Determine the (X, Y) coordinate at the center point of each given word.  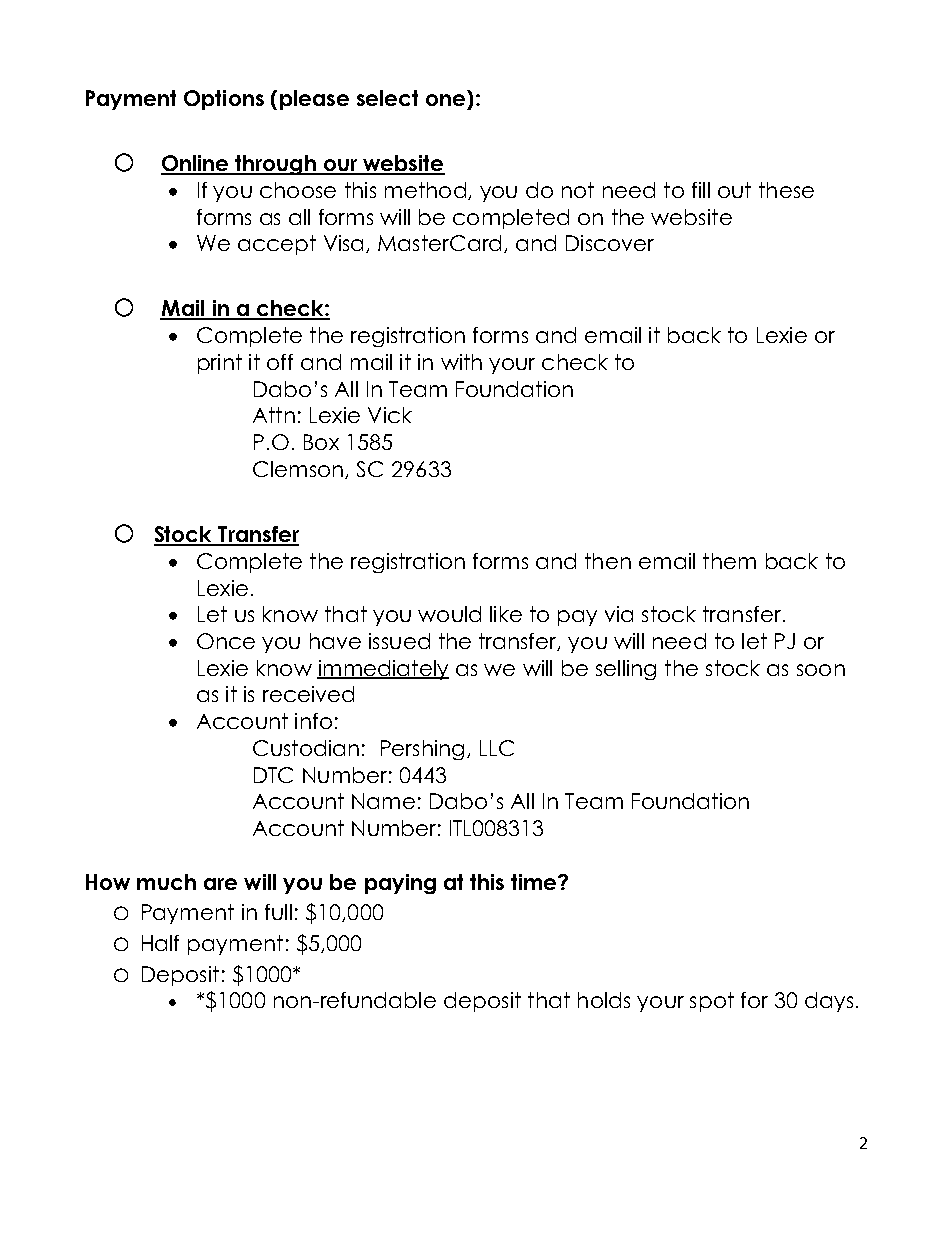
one (445, 100)
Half (160, 943)
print (220, 364)
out (734, 190)
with (461, 362)
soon (821, 670)
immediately (383, 670)
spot (712, 1002)
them (729, 561)
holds (604, 1000)
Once (226, 641)
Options (224, 100)
